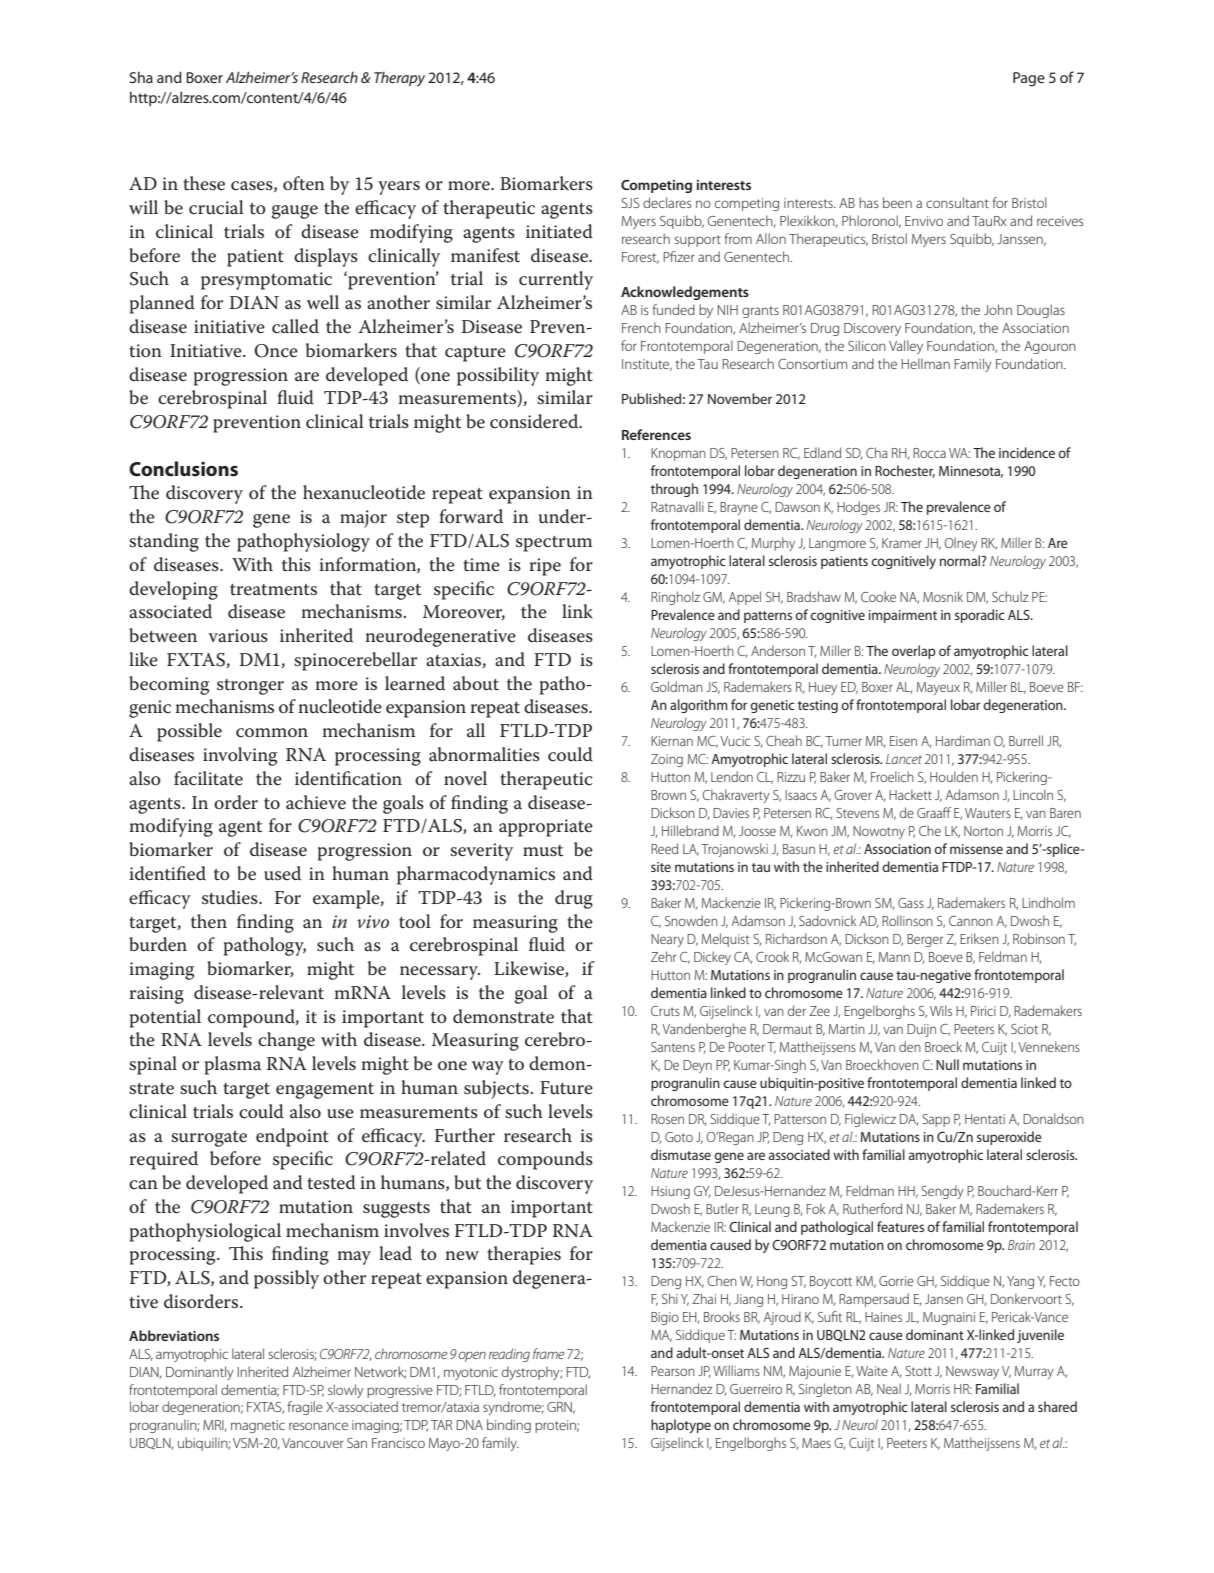 The height and width of the screenshot is (1573, 1214). Describe the element at coordinates (673, 1371) in the screenshot. I see `Pearson` at that location.
